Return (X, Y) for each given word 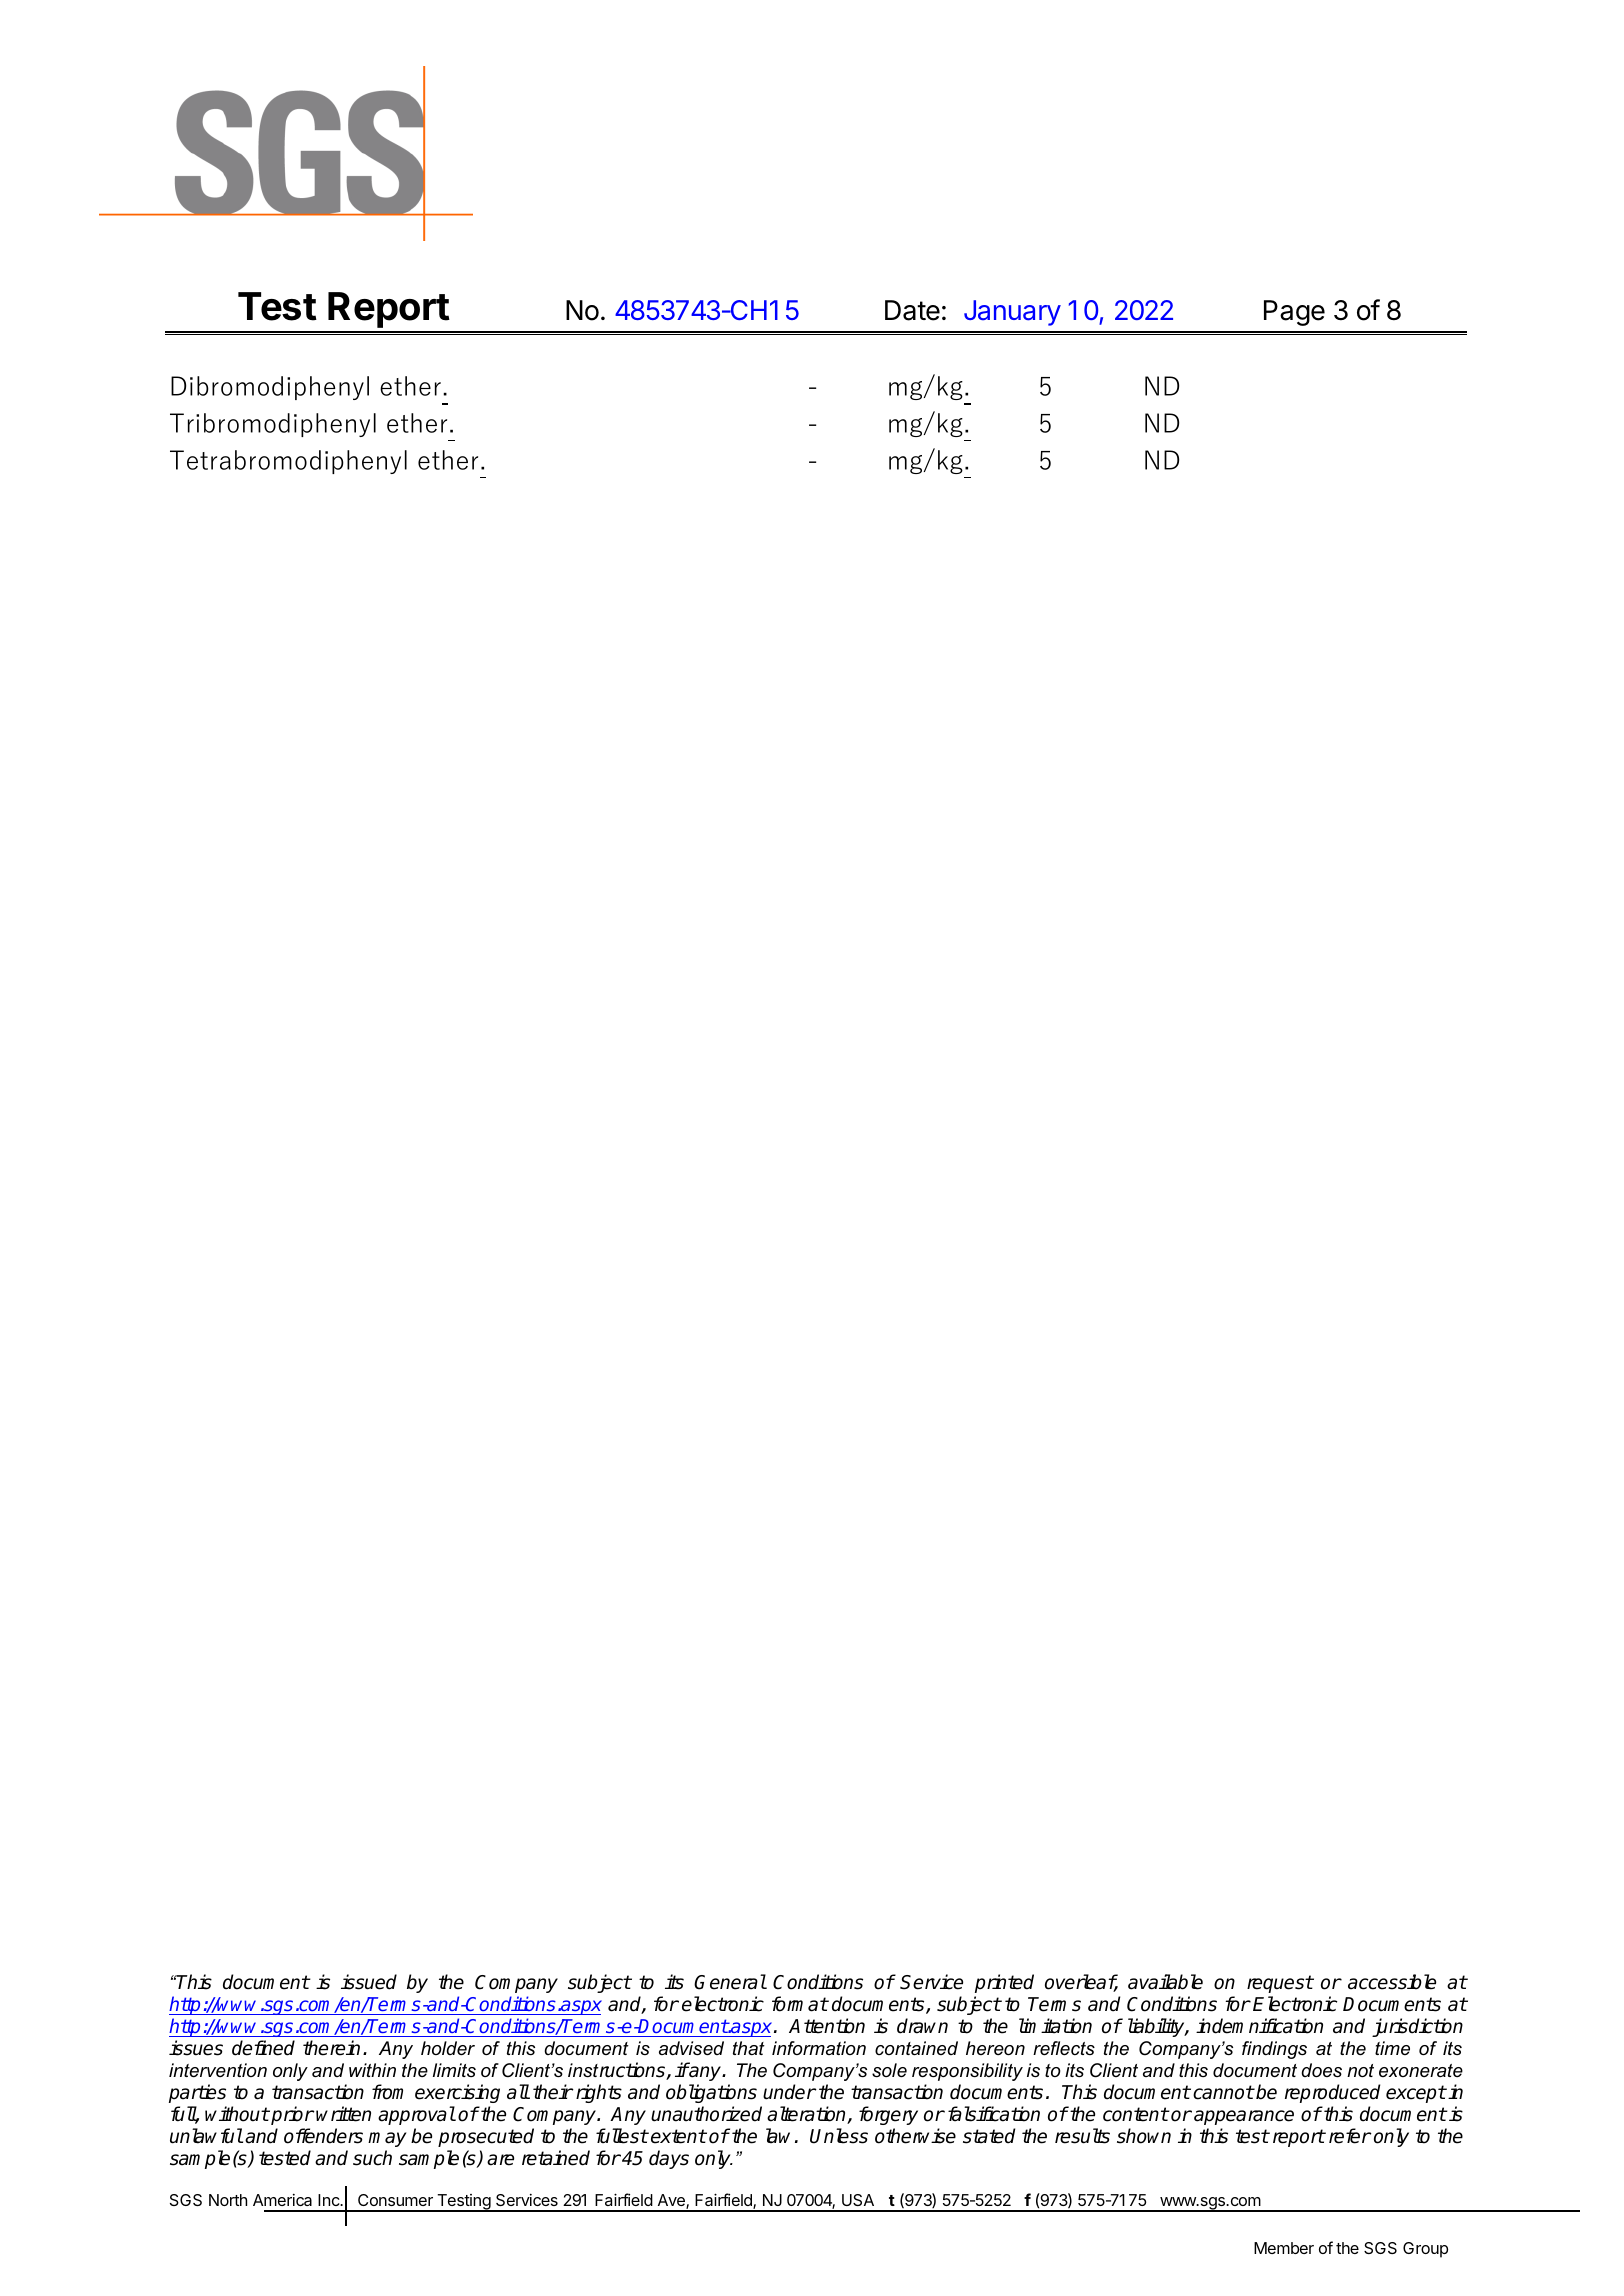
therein (331, 2048)
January (1012, 313)
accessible (1392, 1982)
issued (369, 1982)
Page (1294, 313)
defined (263, 2048)
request (1280, 1984)
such (372, 2158)
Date (912, 310)
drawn (922, 2026)
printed (1004, 1983)
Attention (827, 2026)
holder (448, 2048)
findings (1274, 2050)
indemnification (1259, 2026)
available (1165, 1982)
